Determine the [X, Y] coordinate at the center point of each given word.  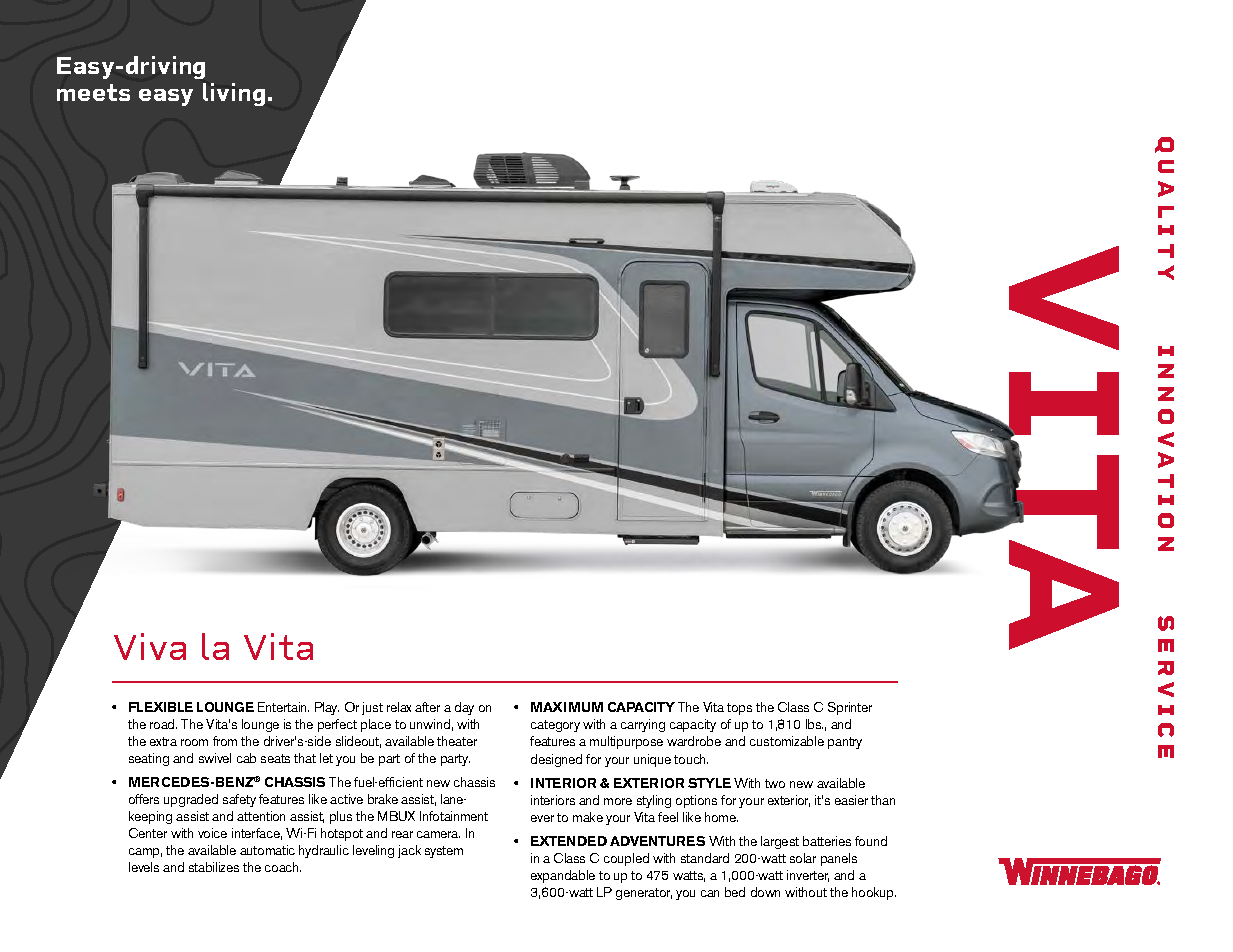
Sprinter [850, 708]
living [234, 94]
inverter [808, 876]
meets [93, 92]
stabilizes [214, 867]
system [444, 852]
